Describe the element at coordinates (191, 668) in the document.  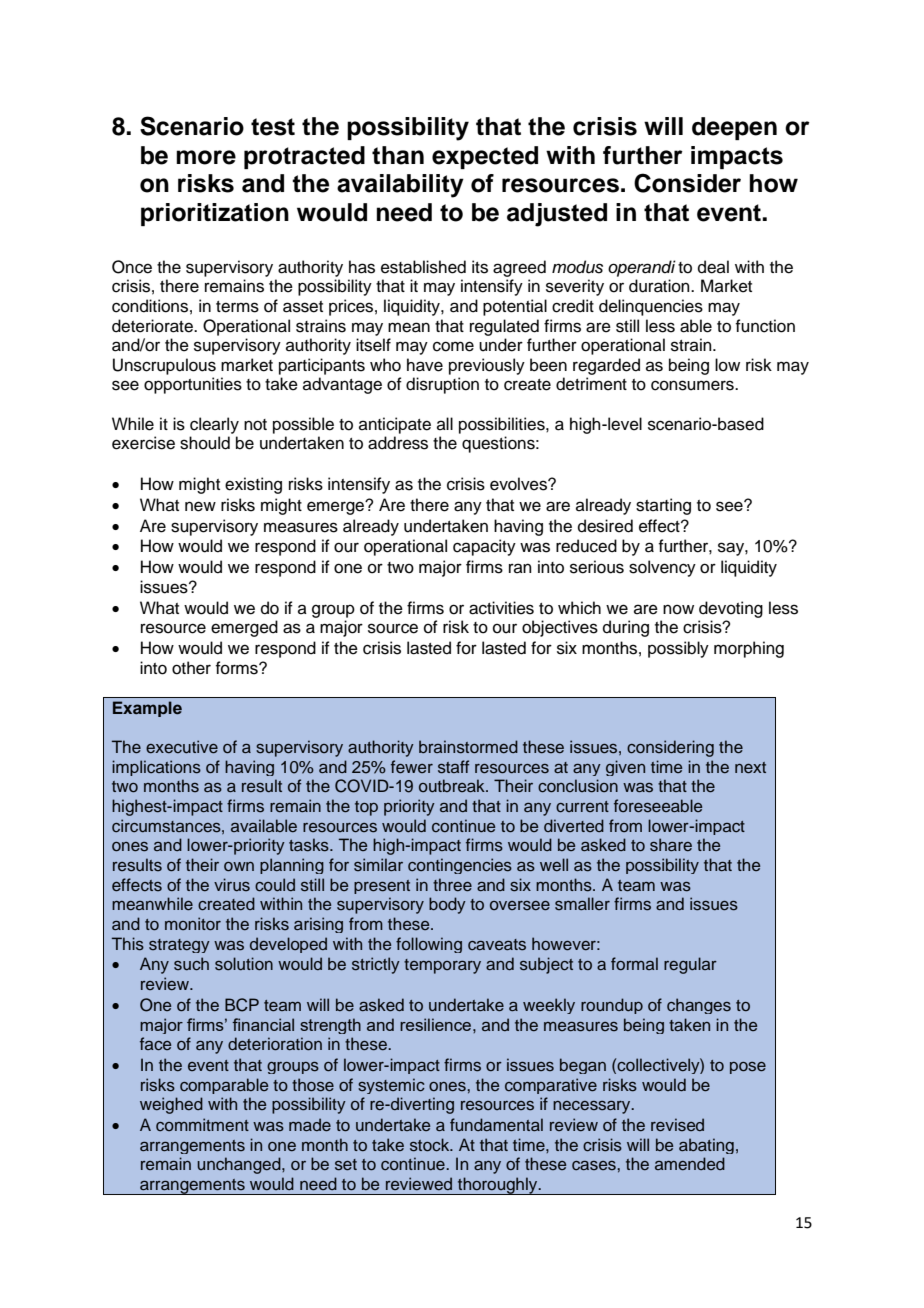
I see `other` at that location.
